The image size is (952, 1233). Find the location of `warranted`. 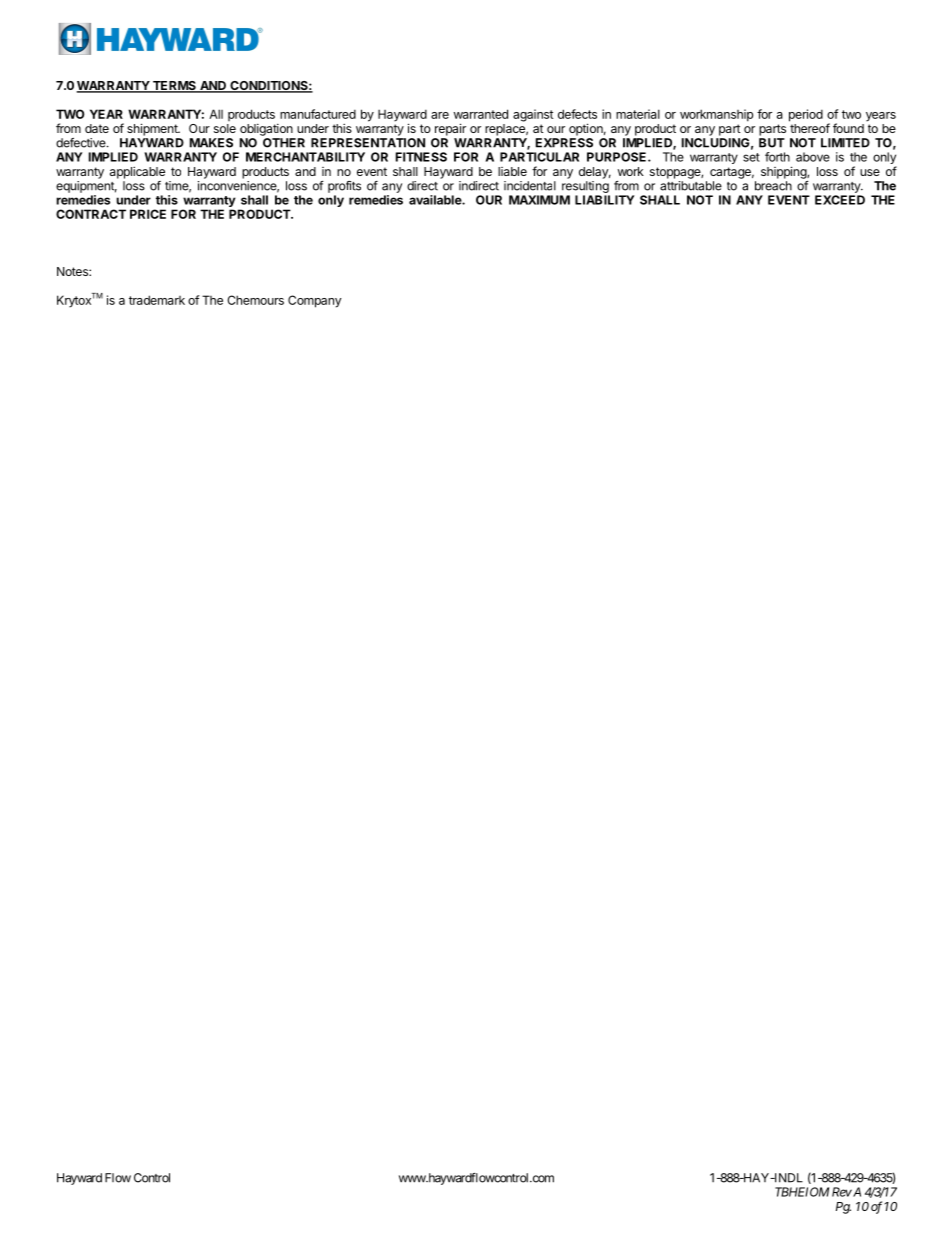

warranted is located at coordinates (481, 114).
